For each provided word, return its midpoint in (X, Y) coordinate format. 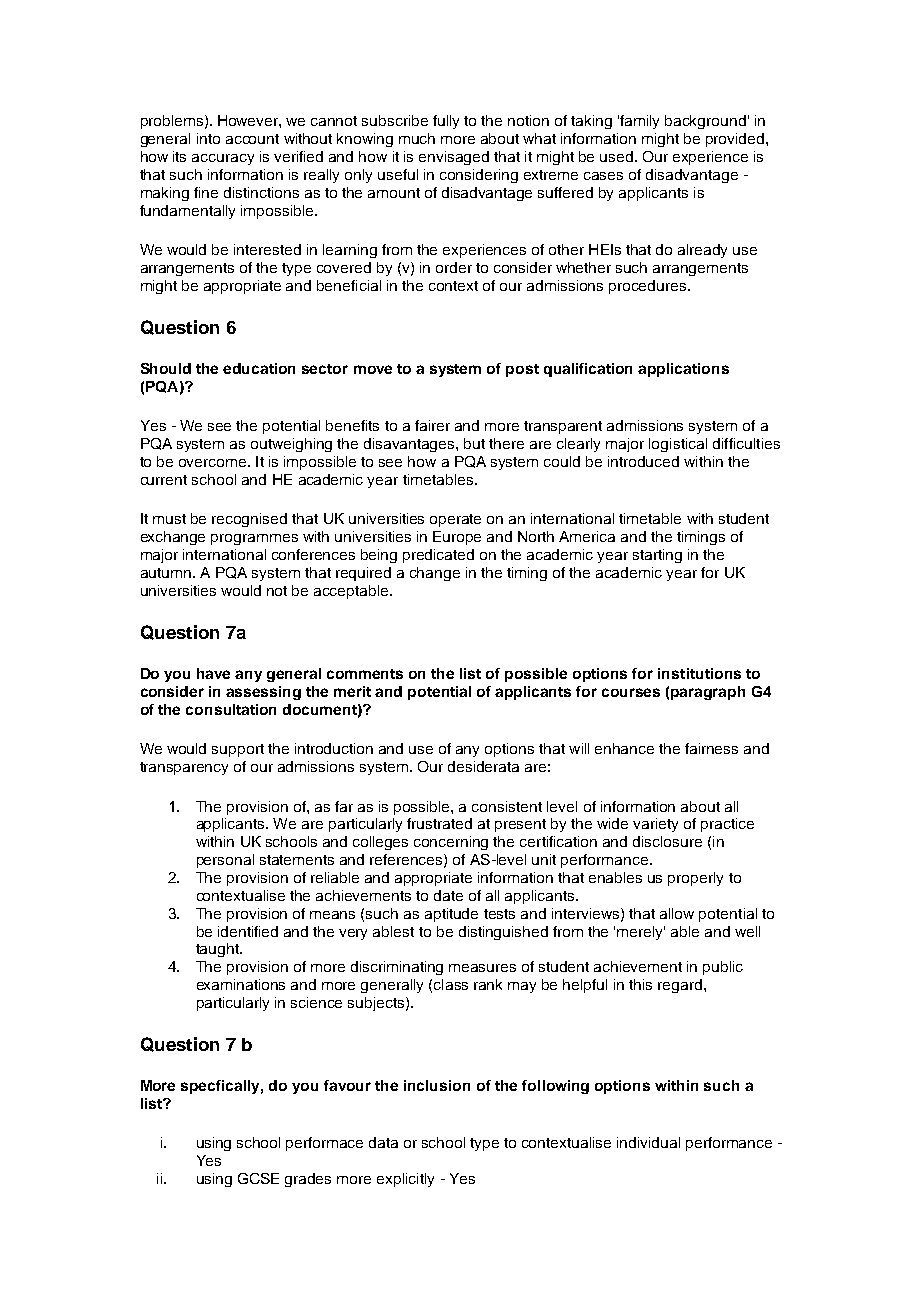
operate (455, 520)
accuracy (223, 159)
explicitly (405, 1180)
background (705, 122)
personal (225, 861)
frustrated (439, 823)
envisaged (454, 158)
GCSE (258, 1178)
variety (655, 825)
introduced (643, 461)
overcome (214, 463)
